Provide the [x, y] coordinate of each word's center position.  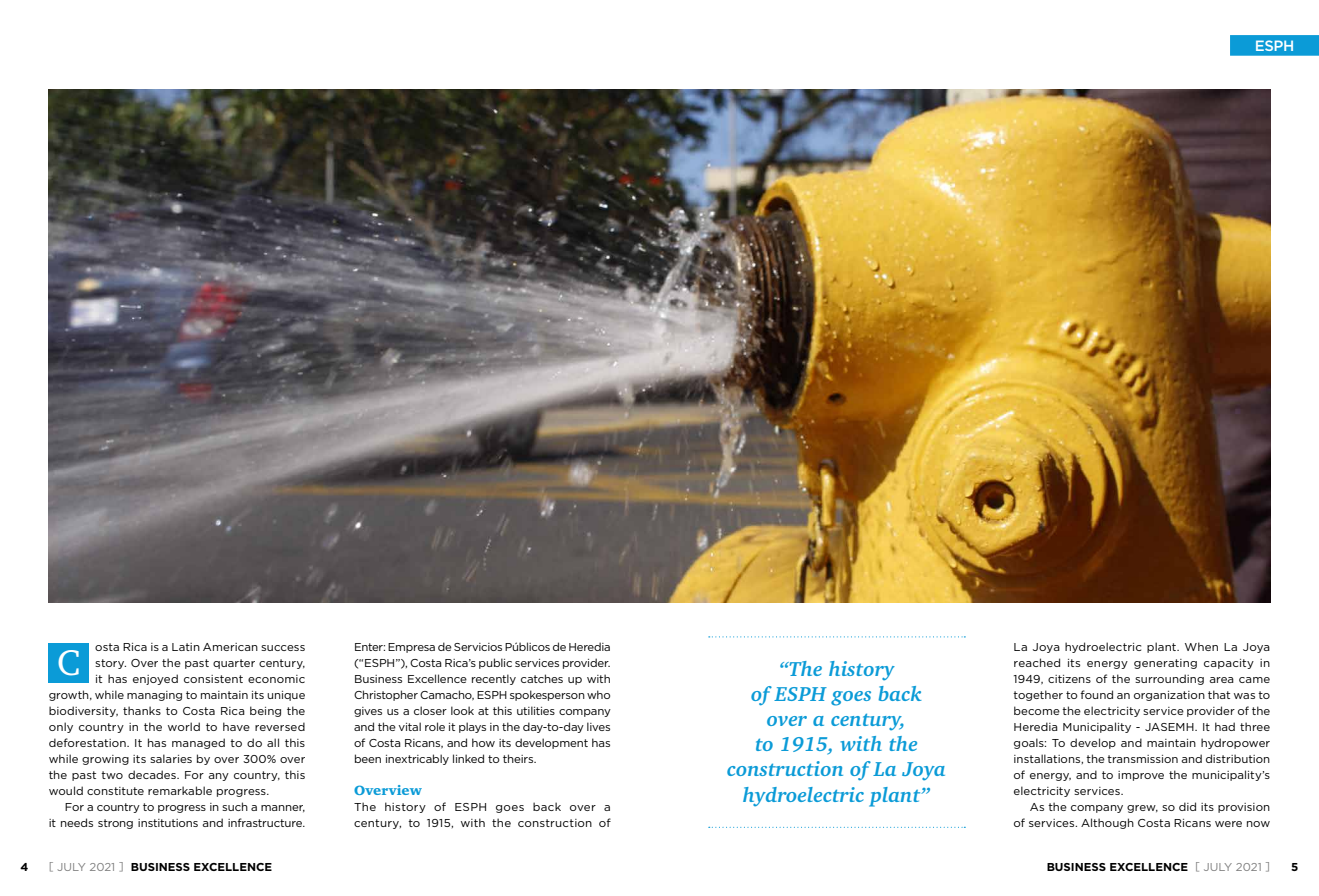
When [1201, 646]
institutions [168, 823]
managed [198, 743]
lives [598, 726]
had [1225, 726]
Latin [186, 647]
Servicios [478, 647]
